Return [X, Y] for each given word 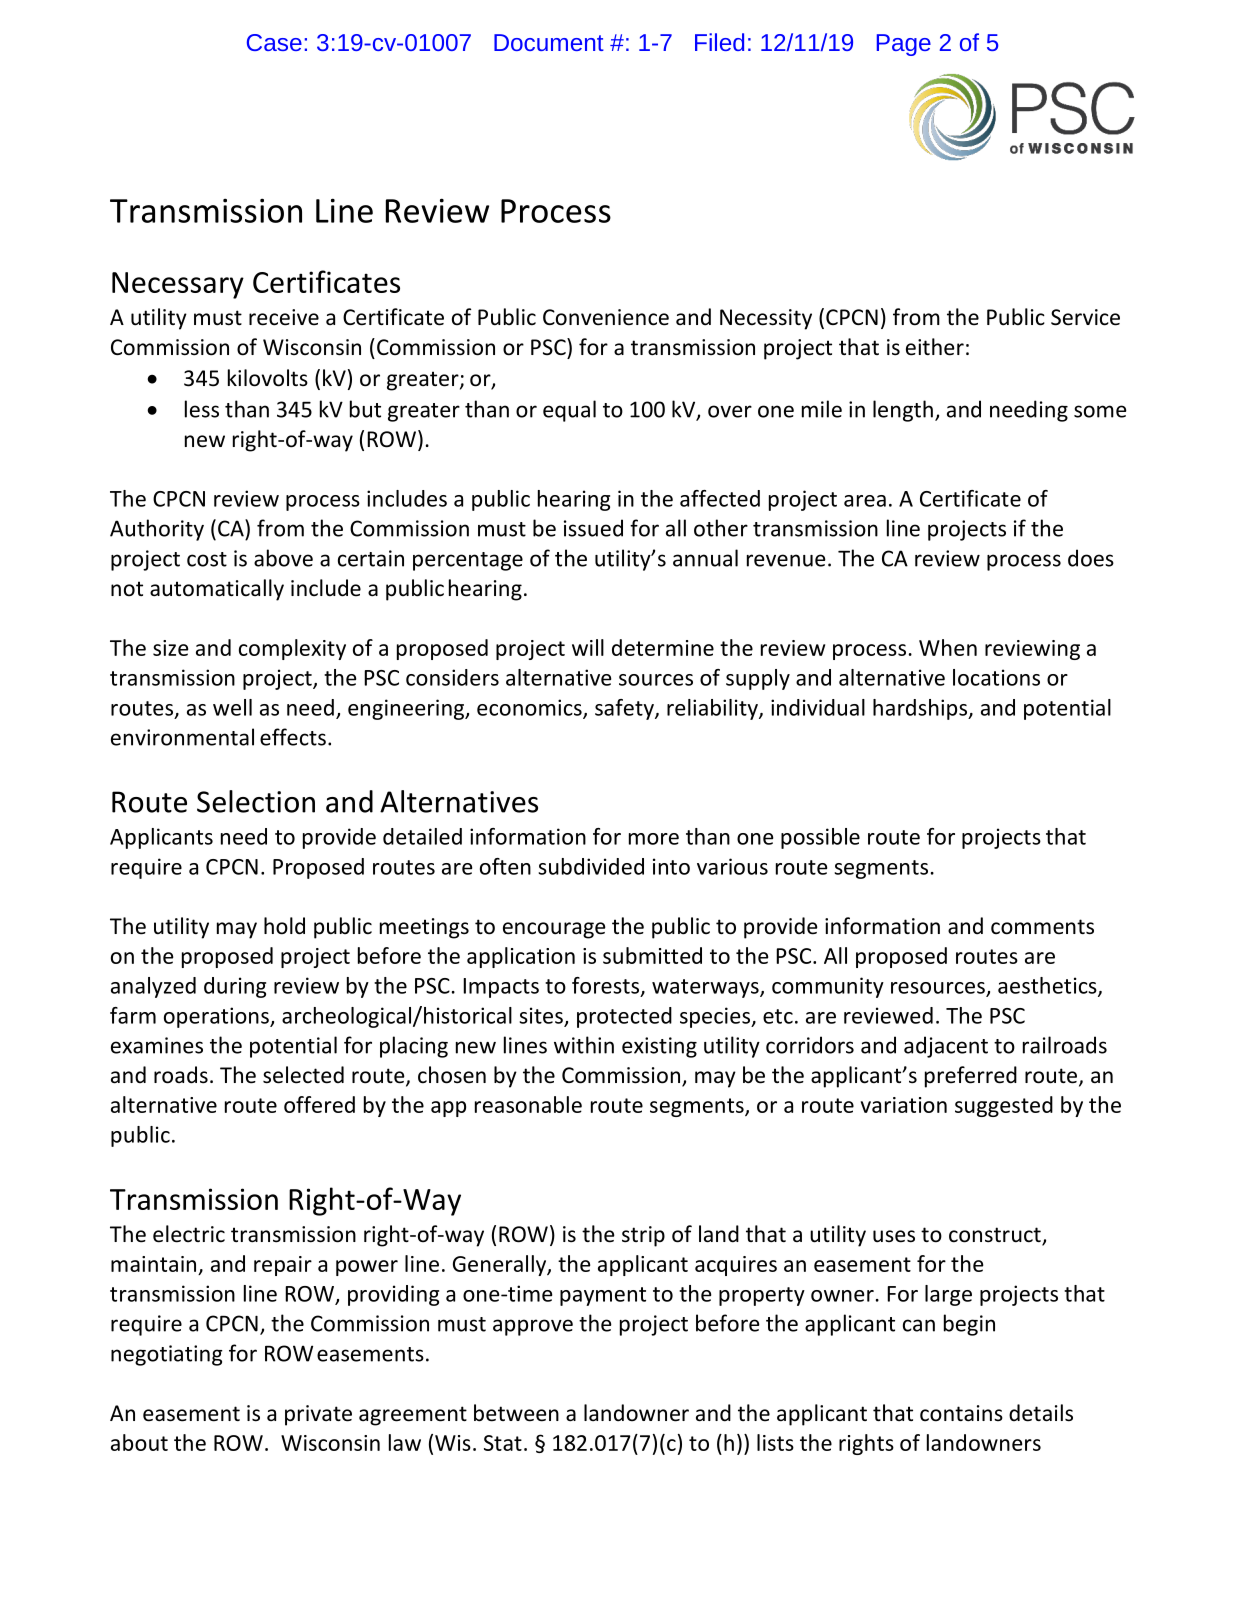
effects [293, 737]
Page [904, 45]
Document [549, 42]
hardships [921, 709]
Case [274, 42]
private [318, 1415]
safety [625, 709]
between [516, 1413]
